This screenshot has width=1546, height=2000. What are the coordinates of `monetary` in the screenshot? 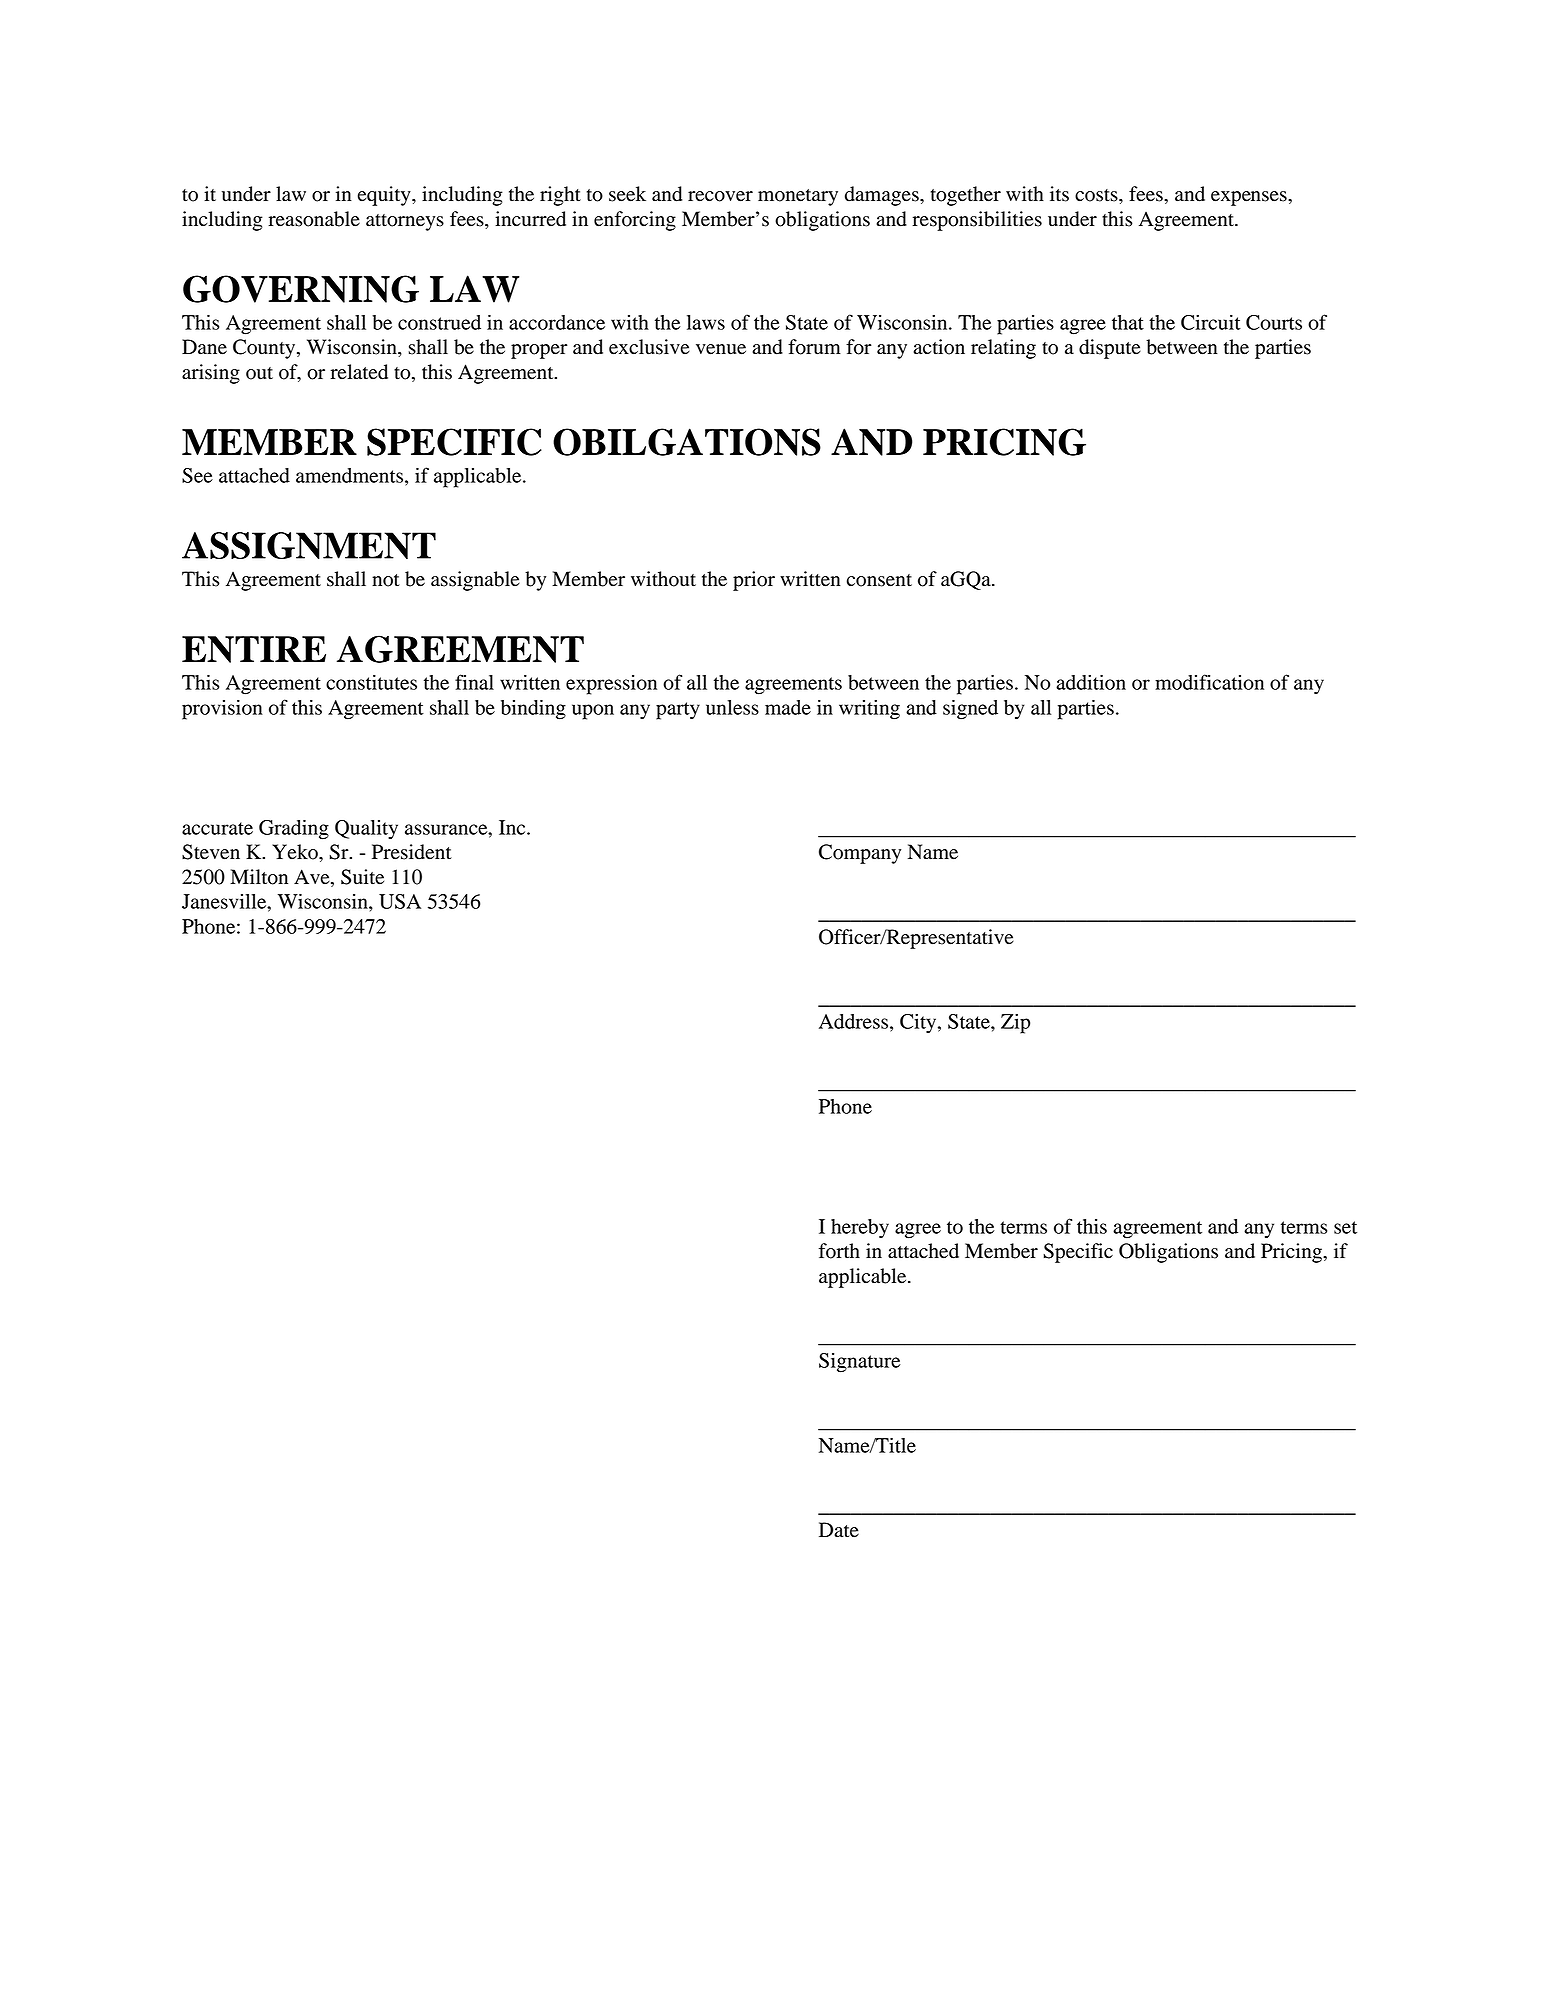 It's located at (798, 197).
